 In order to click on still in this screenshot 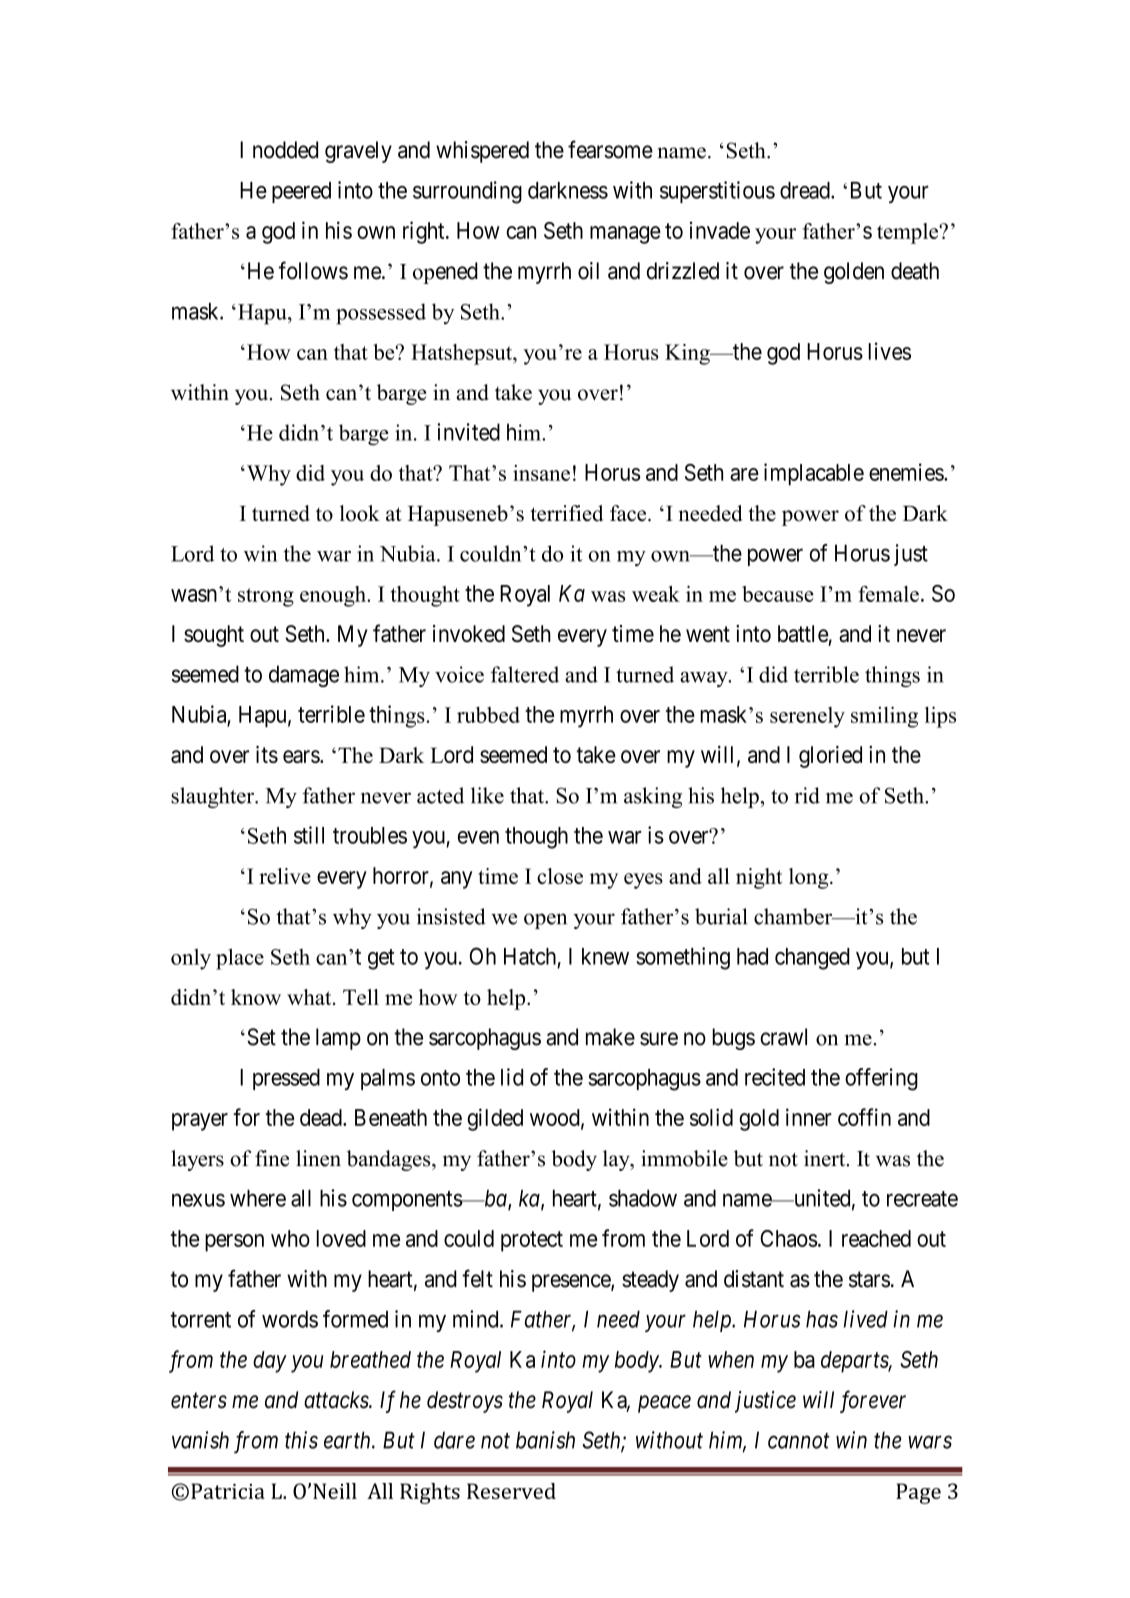, I will do `click(309, 835)`.
